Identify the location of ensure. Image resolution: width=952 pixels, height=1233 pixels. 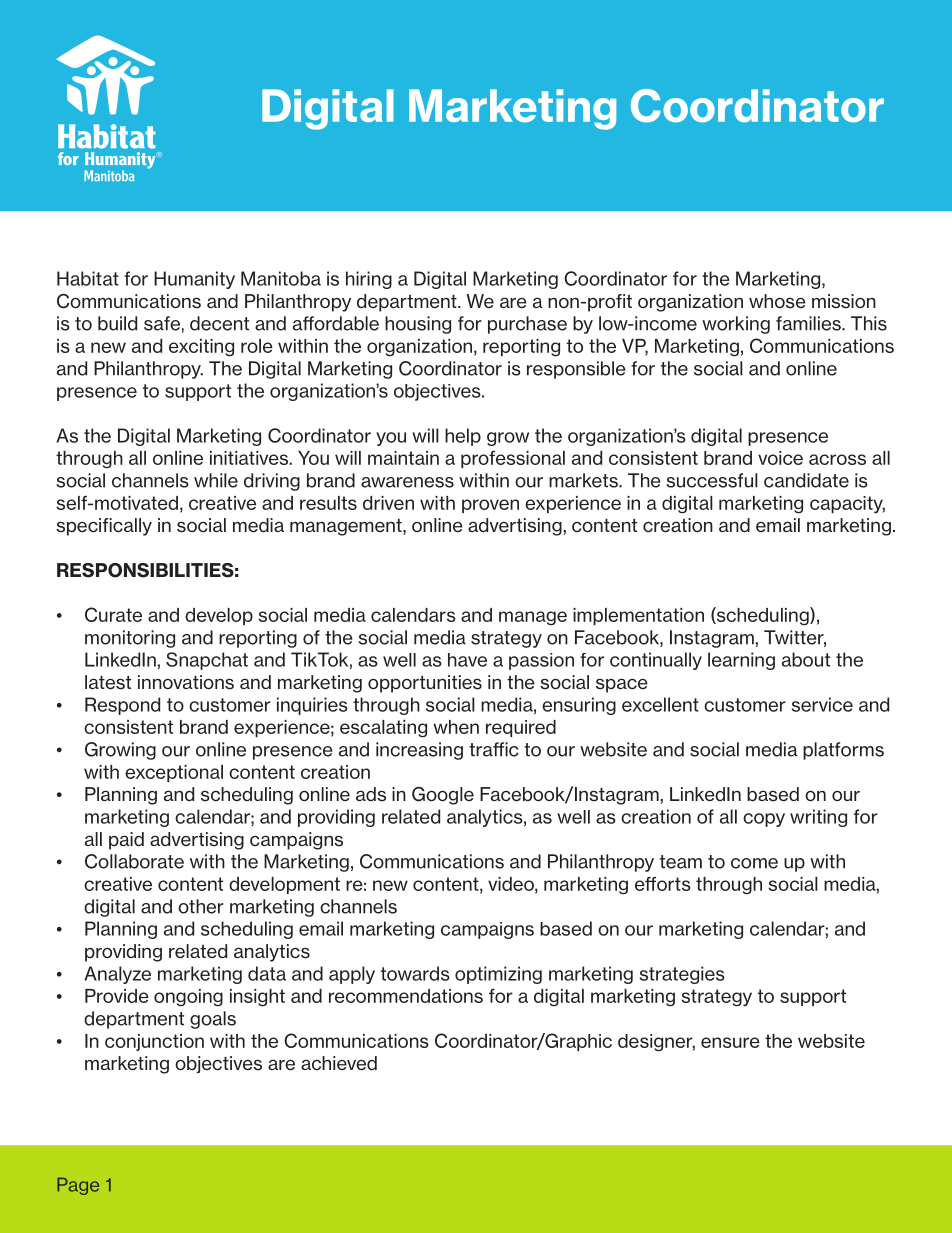
(730, 1042).
